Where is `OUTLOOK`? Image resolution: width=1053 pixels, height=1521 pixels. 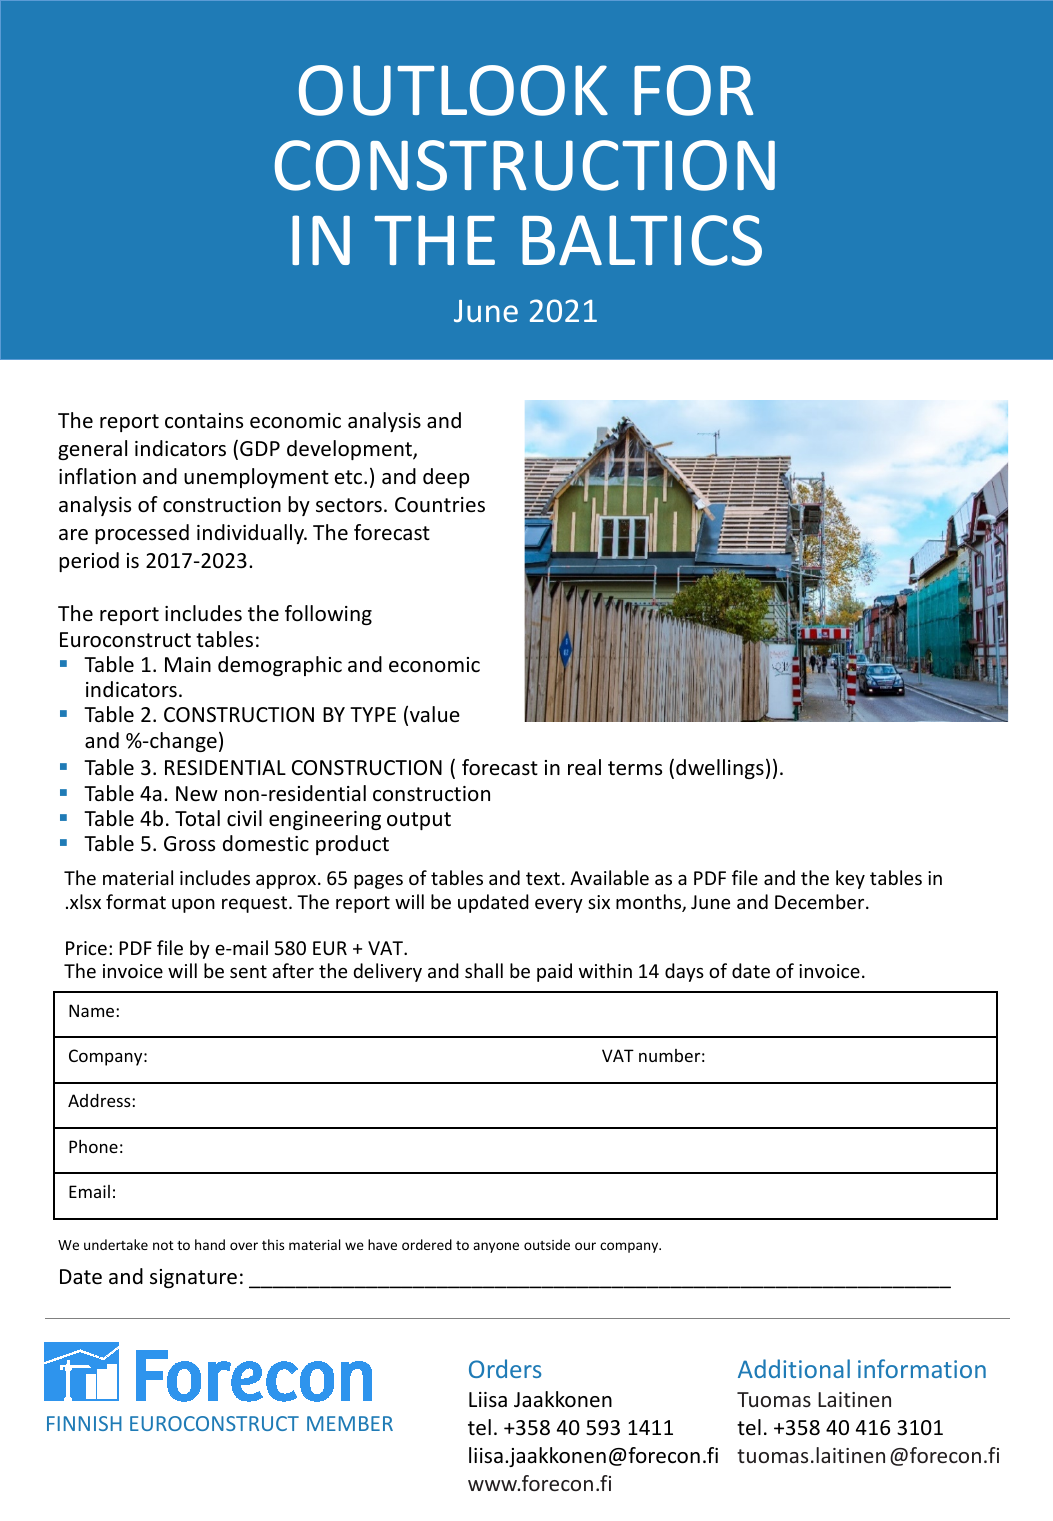
OUTLOOK is located at coordinates (453, 90).
